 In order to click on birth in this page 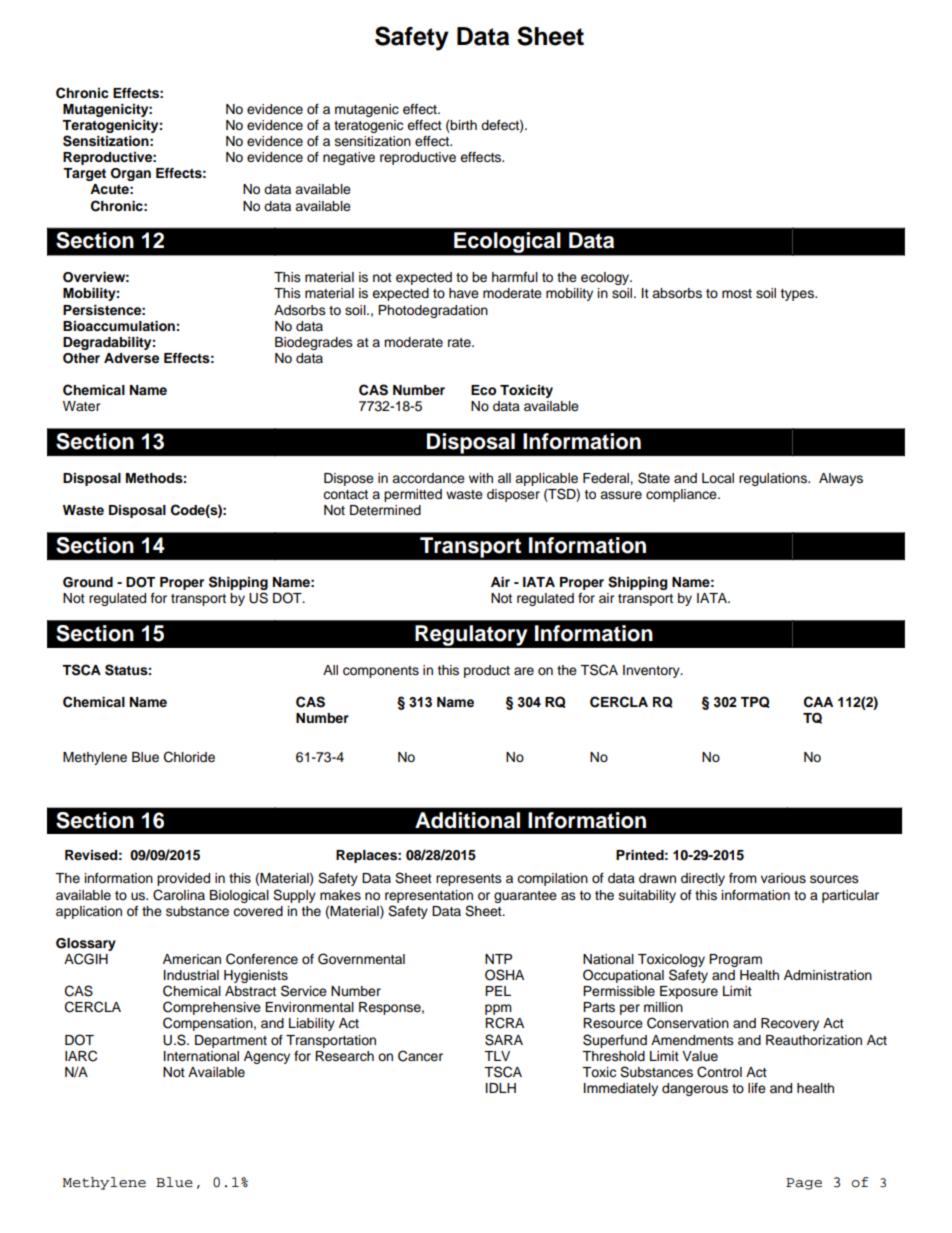, I will do `click(463, 126)`.
